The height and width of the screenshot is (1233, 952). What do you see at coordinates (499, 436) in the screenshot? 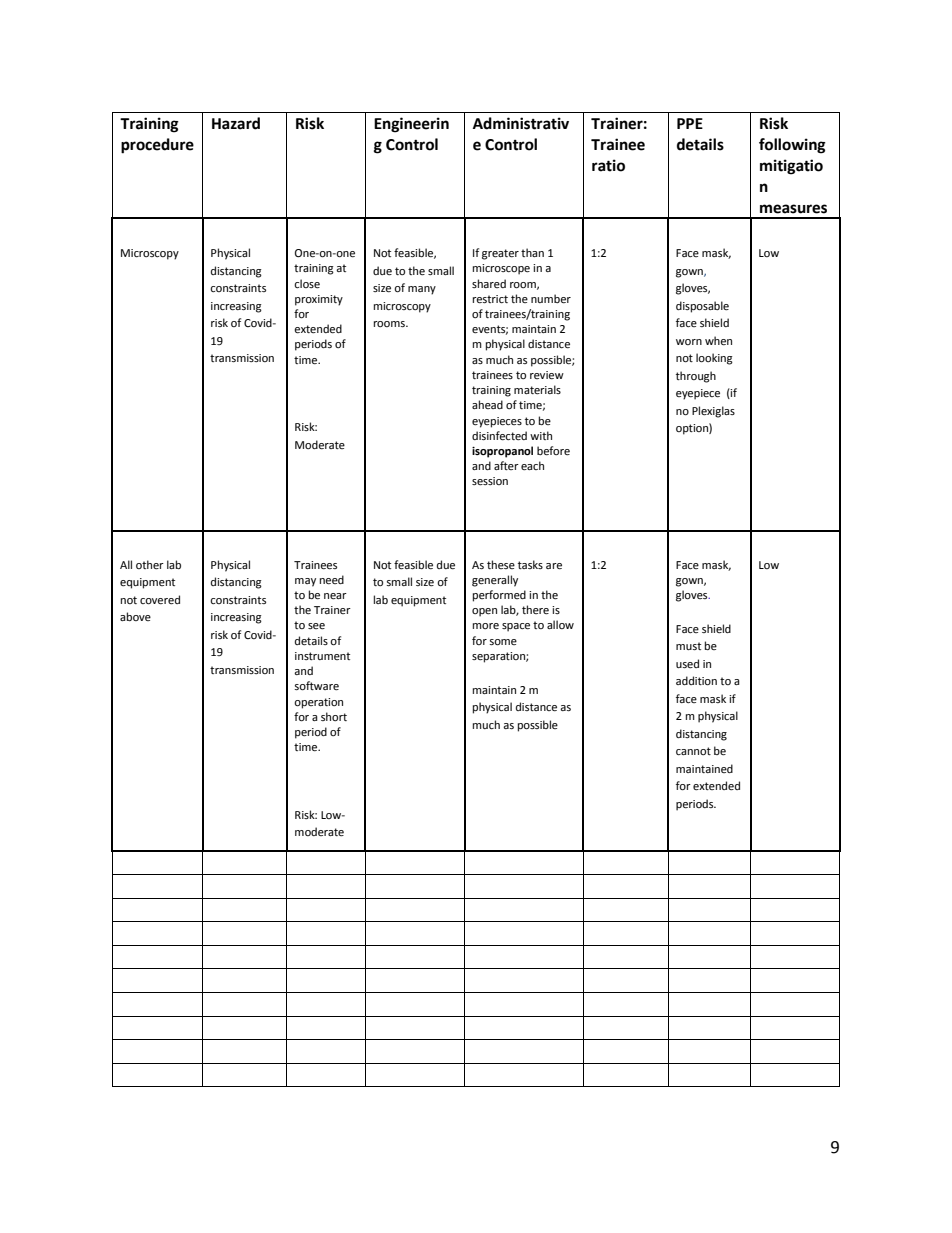
I see `disinfected` at bounding box center [499, 436].
